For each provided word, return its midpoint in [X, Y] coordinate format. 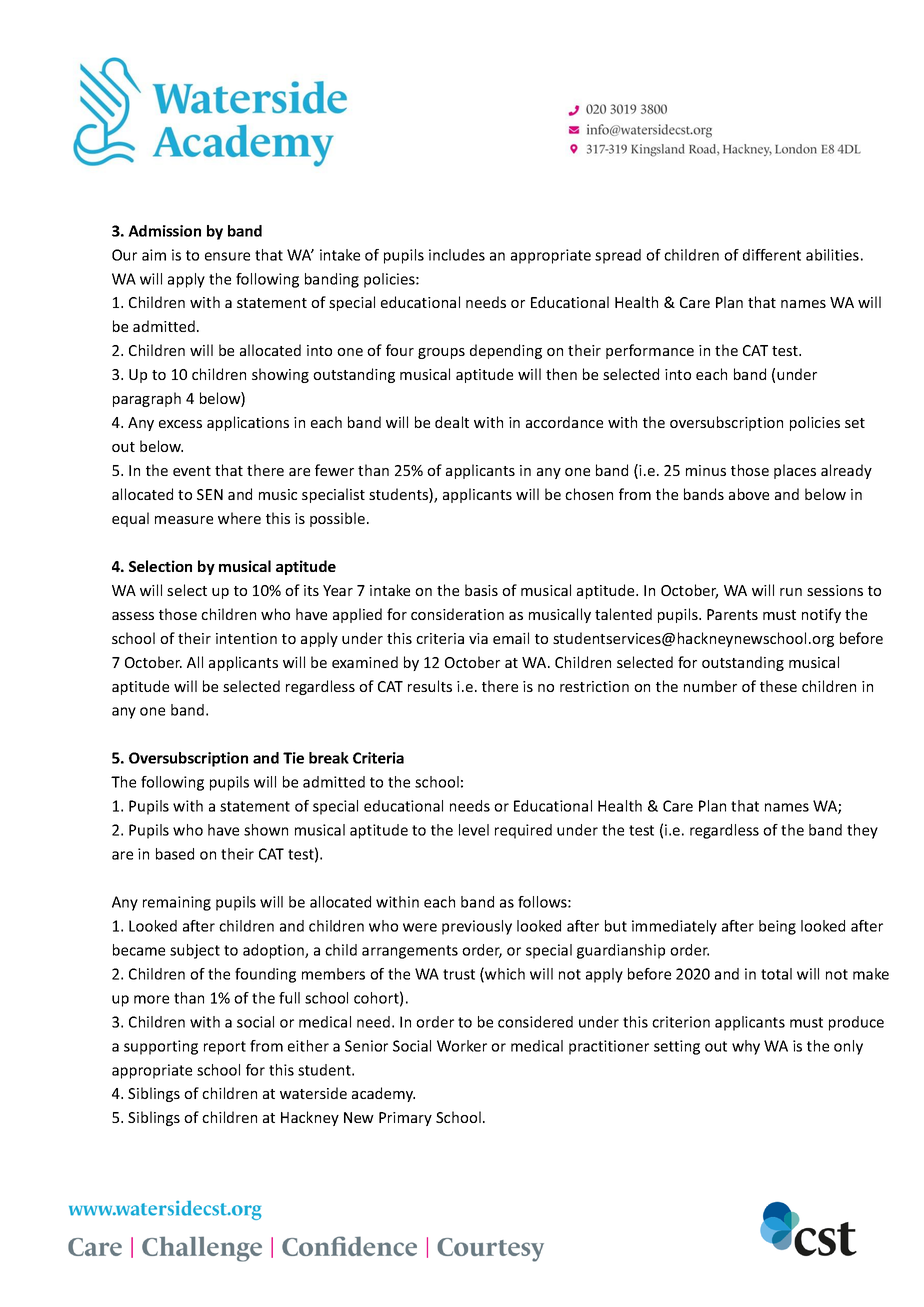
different [772, 255]
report [225, 1048]
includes [457, 255]
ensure [227, 256]
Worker [462, 1046]
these [778, 686]
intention [246, 638]
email [511, 638]
